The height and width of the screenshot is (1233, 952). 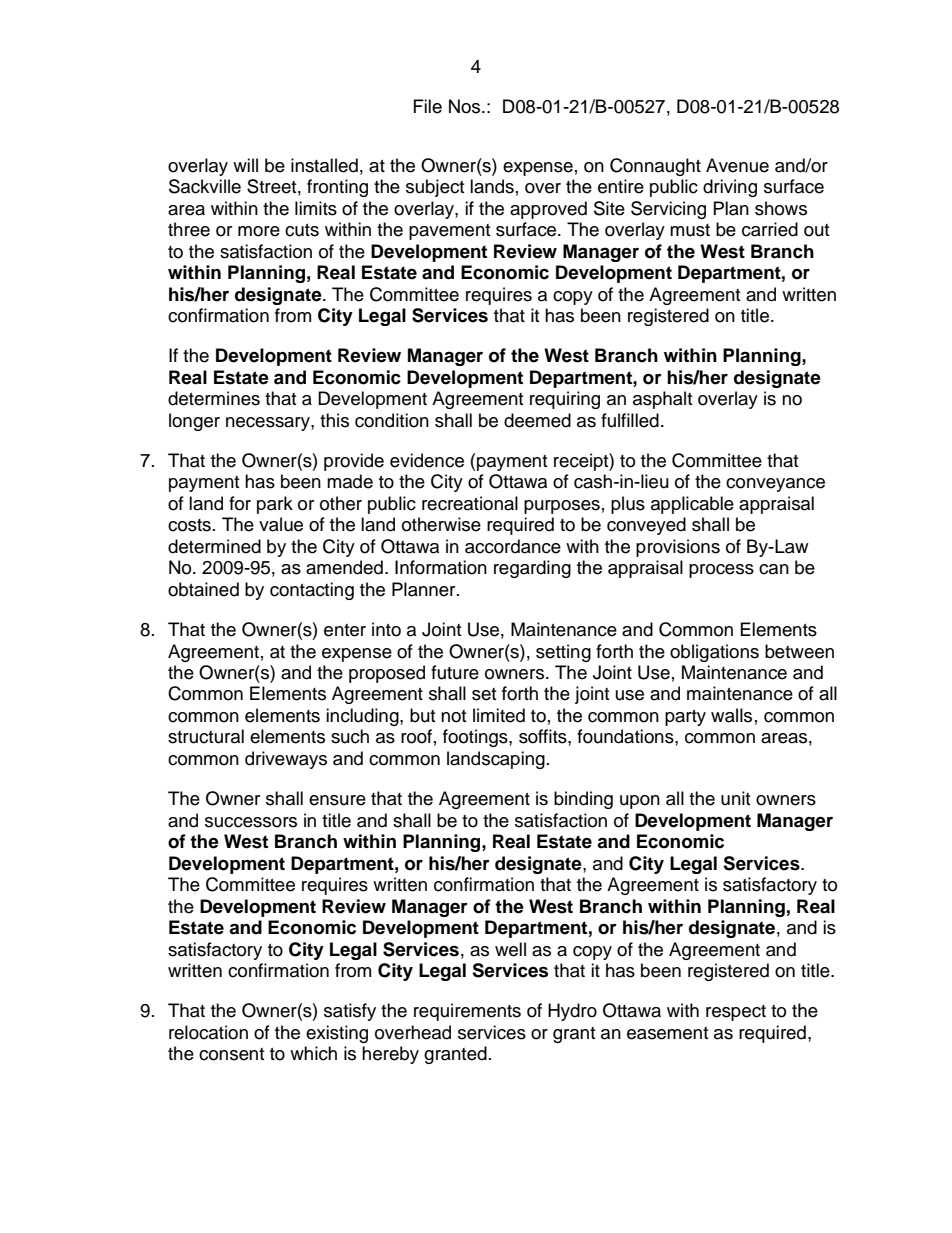 I want to click on Avenue, so click(x=737, y=165).
